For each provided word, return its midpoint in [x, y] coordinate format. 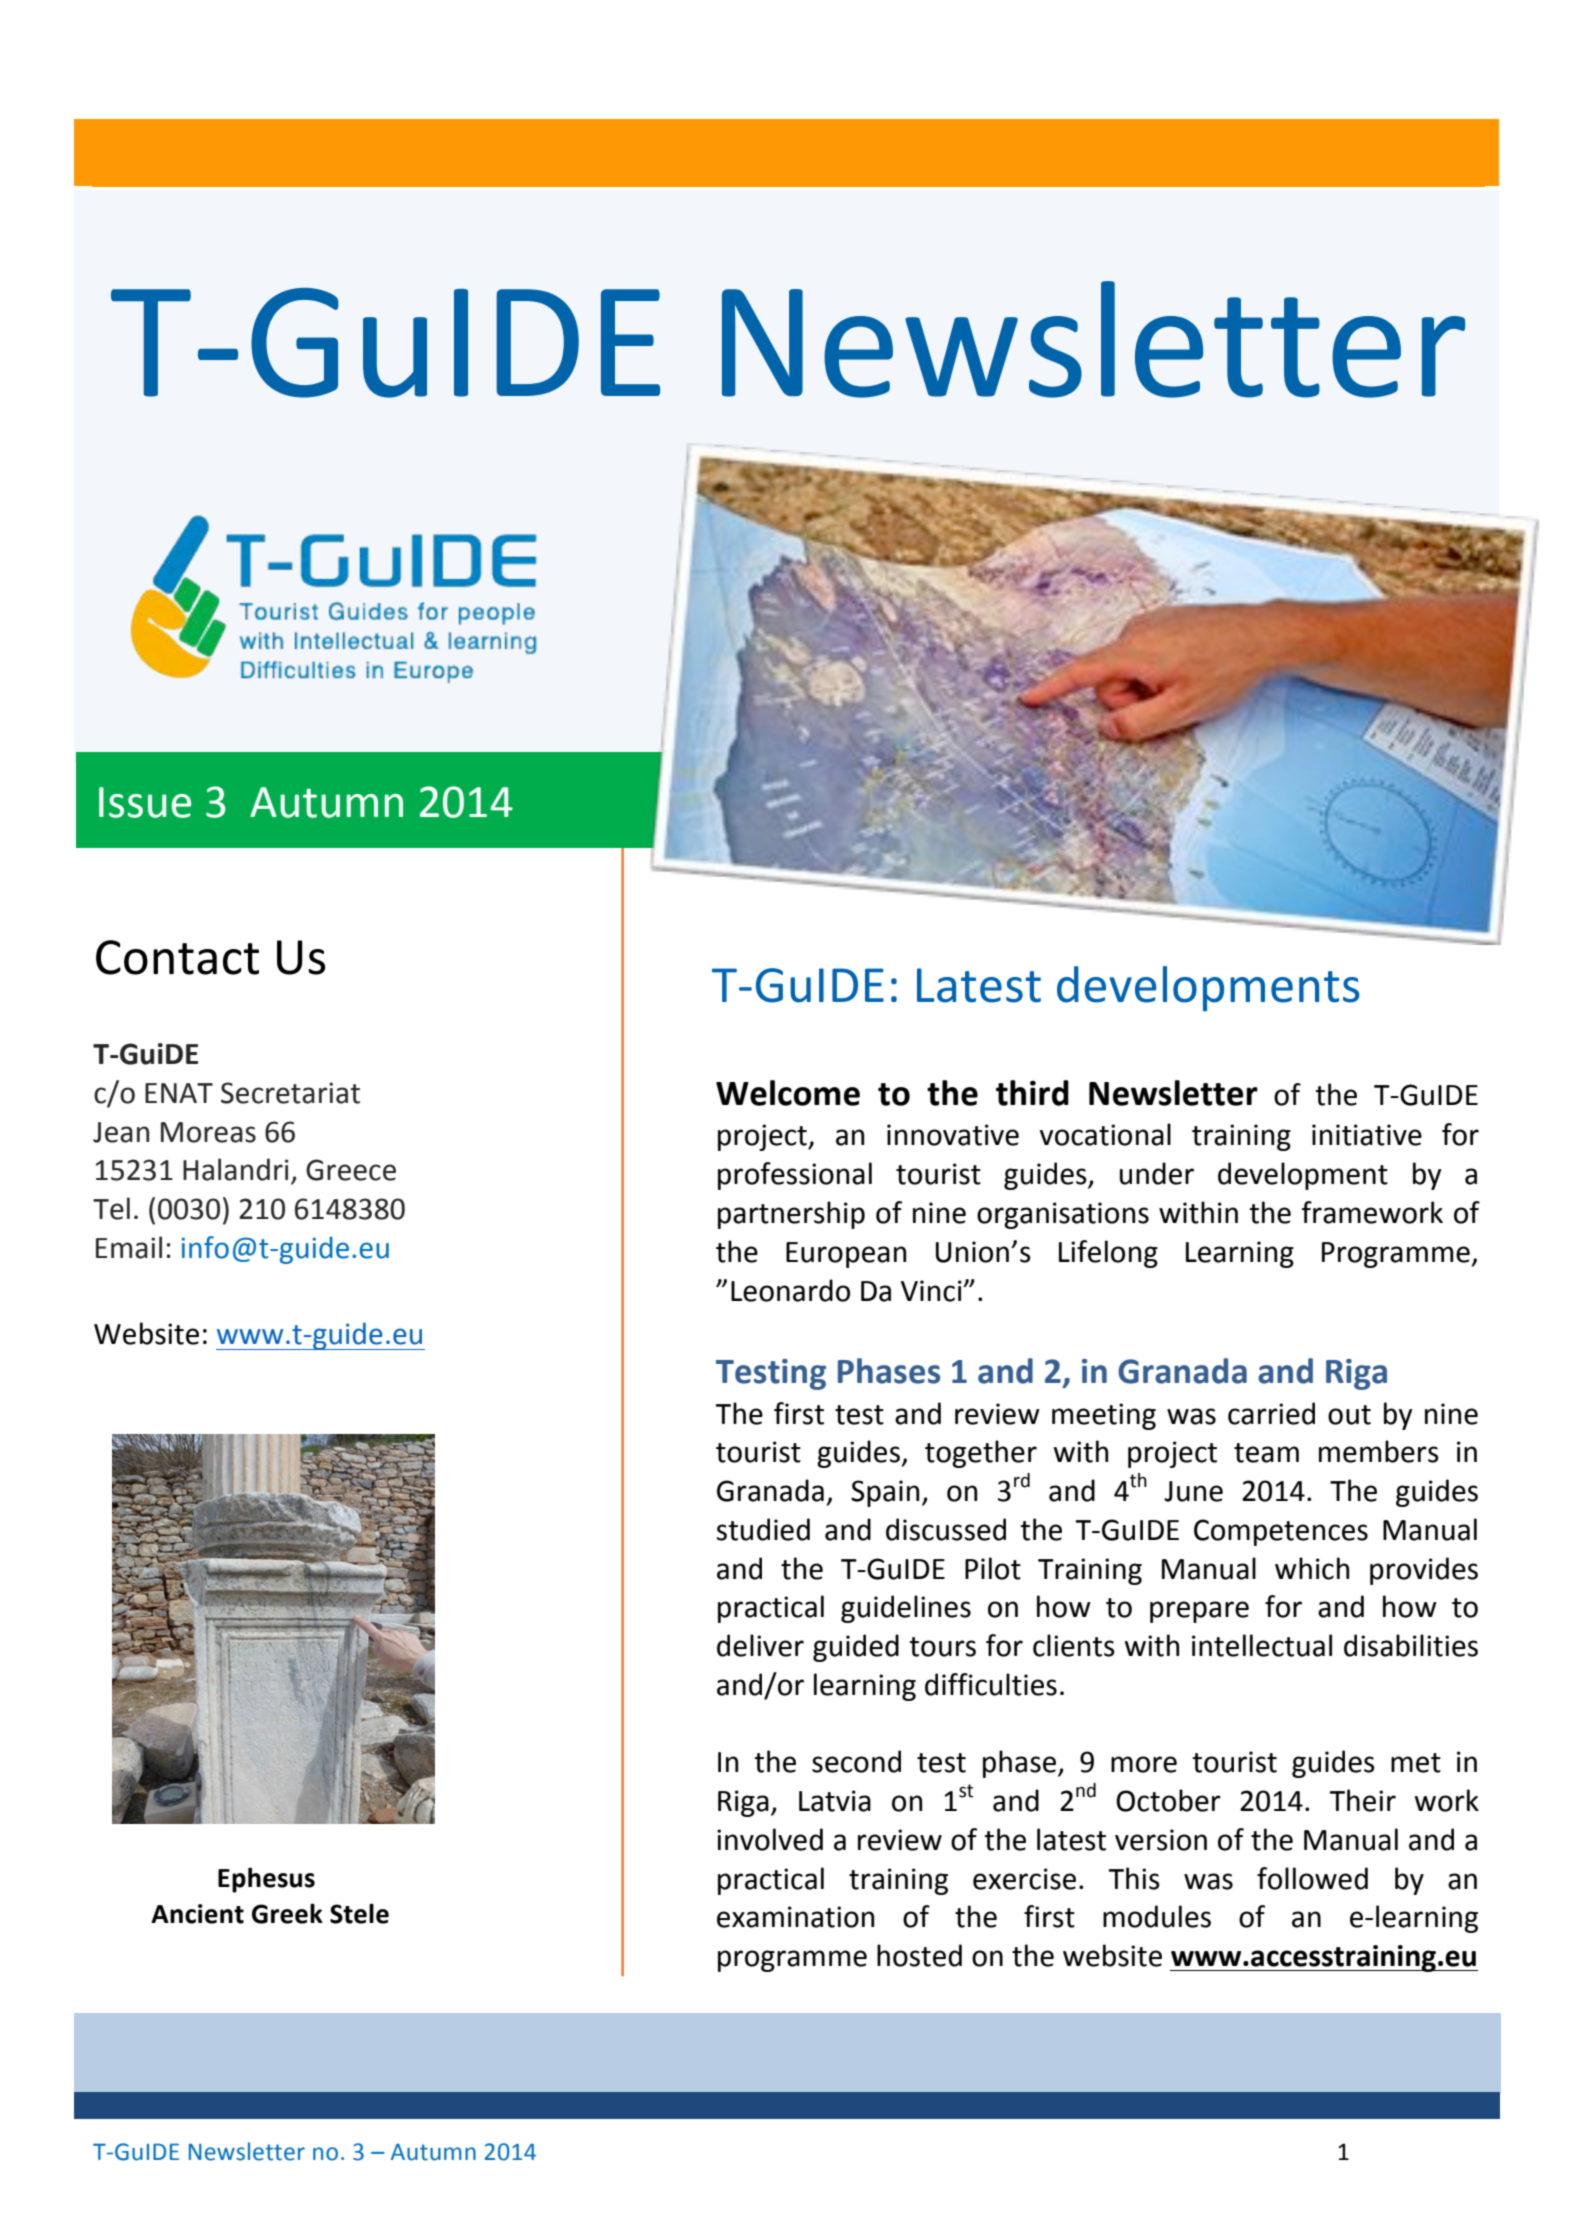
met [1416, 1763]
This [1134, 1878]
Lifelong [1108, 1254]
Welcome [788, 1093]
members [1379, 1451]
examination [795, 1917]
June [1193, 1491]
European [846, 1255]
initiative [1367, 1135]
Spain [885, 1493]
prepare [1199, 1612]
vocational [1105, 1134]
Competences [1281, 1532]
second [856, 1761]
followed [1312, 1878]
